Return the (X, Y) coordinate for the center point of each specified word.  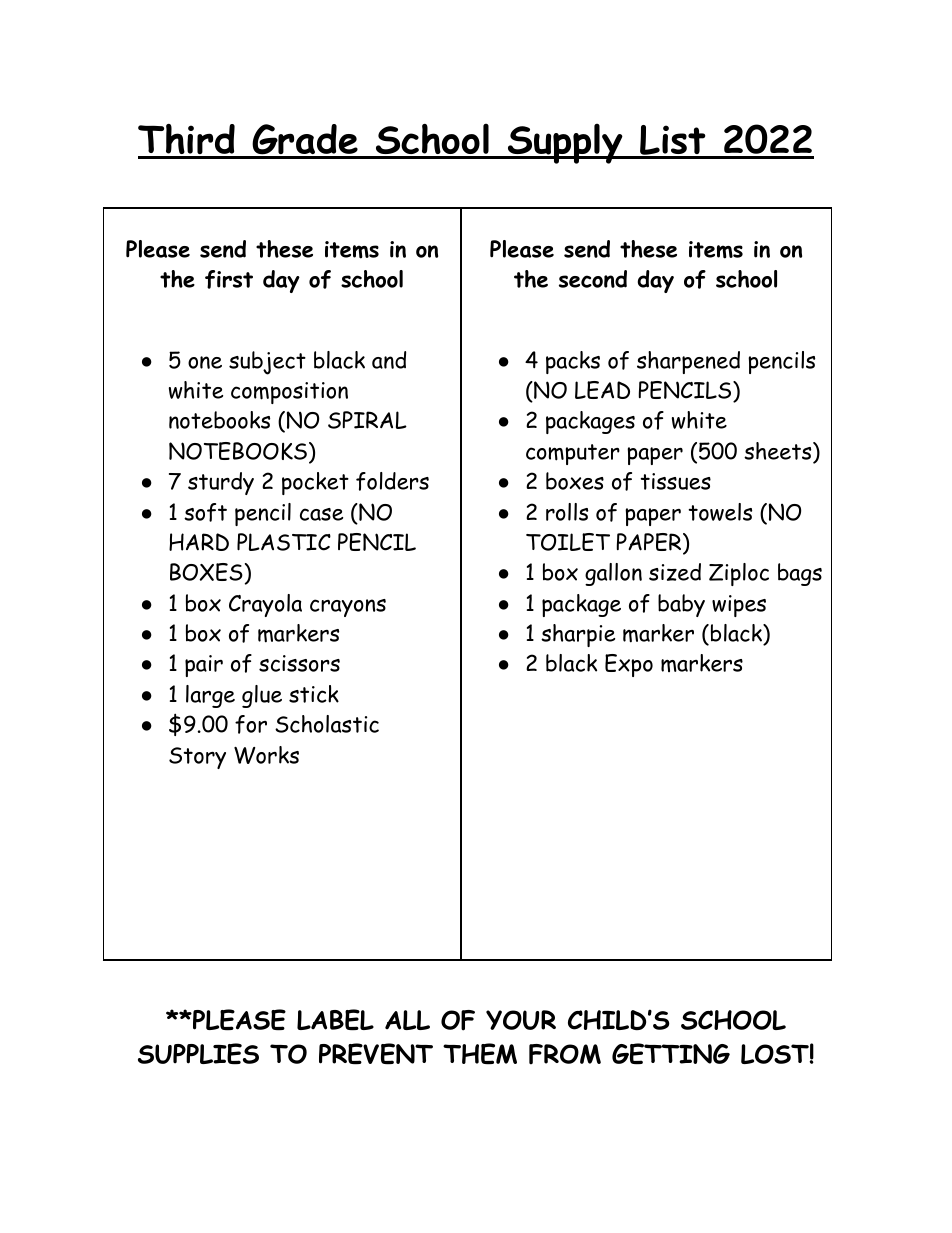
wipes (739, 606)
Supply (565, 143)
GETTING (671, 1054)
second (593, 279)
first (229, 279)
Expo (629, 665)
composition (289, 393)
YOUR (521, 1020)
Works (266, 755)
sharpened (688, 362)
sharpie (578, 635)
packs (573, 362)
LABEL (335, 1020)
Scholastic (327, 724)
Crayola (265, 605)
